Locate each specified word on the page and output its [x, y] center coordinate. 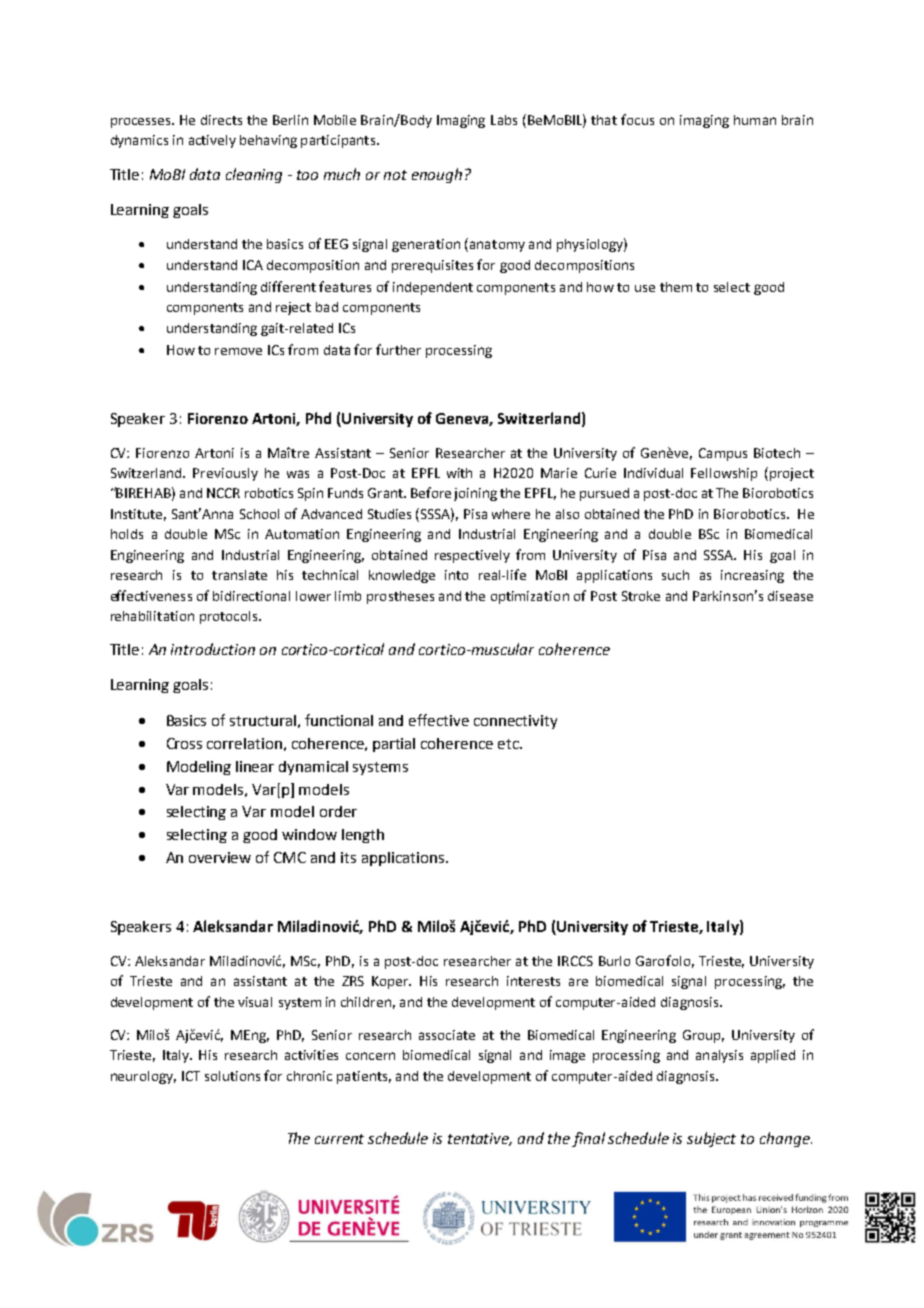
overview [220, 857]
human [755, 120]
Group [703, 1036]
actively [212, 141]
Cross [184, 743]
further [398, 349]
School [259, 514]
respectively [472, 556]
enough [437, 175]
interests [533, 981]
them [676, 287]
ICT [191, 1076]
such [675, 575]
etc [509, 744]
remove [238, 351]
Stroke [641, 596]
